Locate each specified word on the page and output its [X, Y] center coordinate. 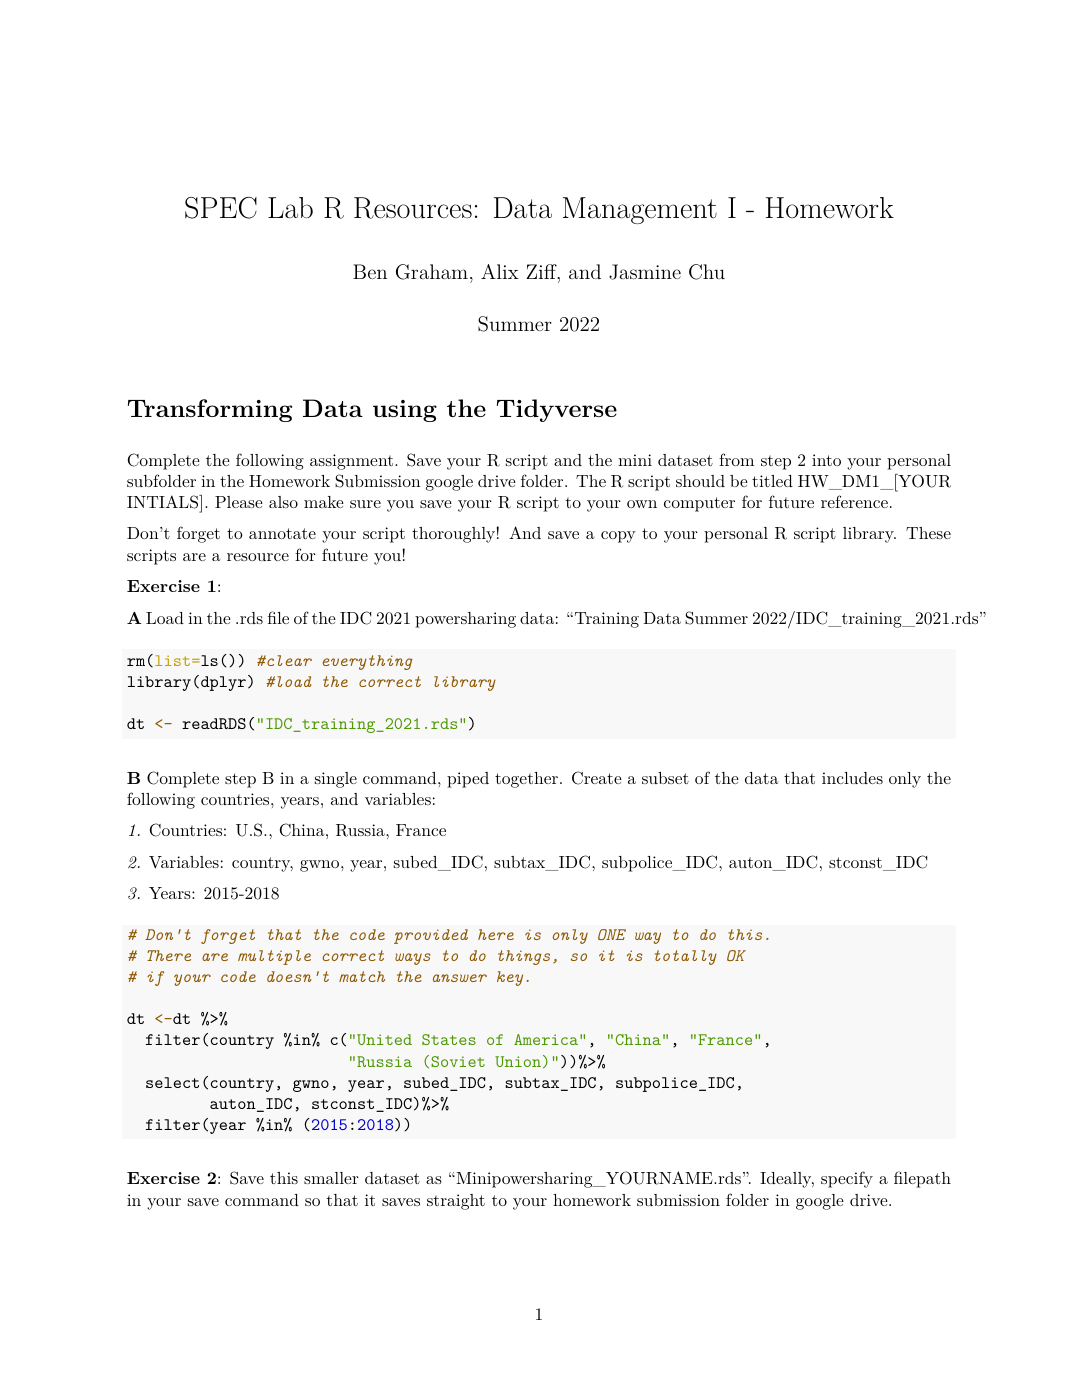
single [336, 780]
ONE [612, 934]
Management [640, 210]
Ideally [786, 1180]
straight [456, 1202]
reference [854, 501]
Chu [707, 272]
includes [852, 778]
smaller [331, 1178]
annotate [282, 533]
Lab [290, 208]
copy [618, 537]
